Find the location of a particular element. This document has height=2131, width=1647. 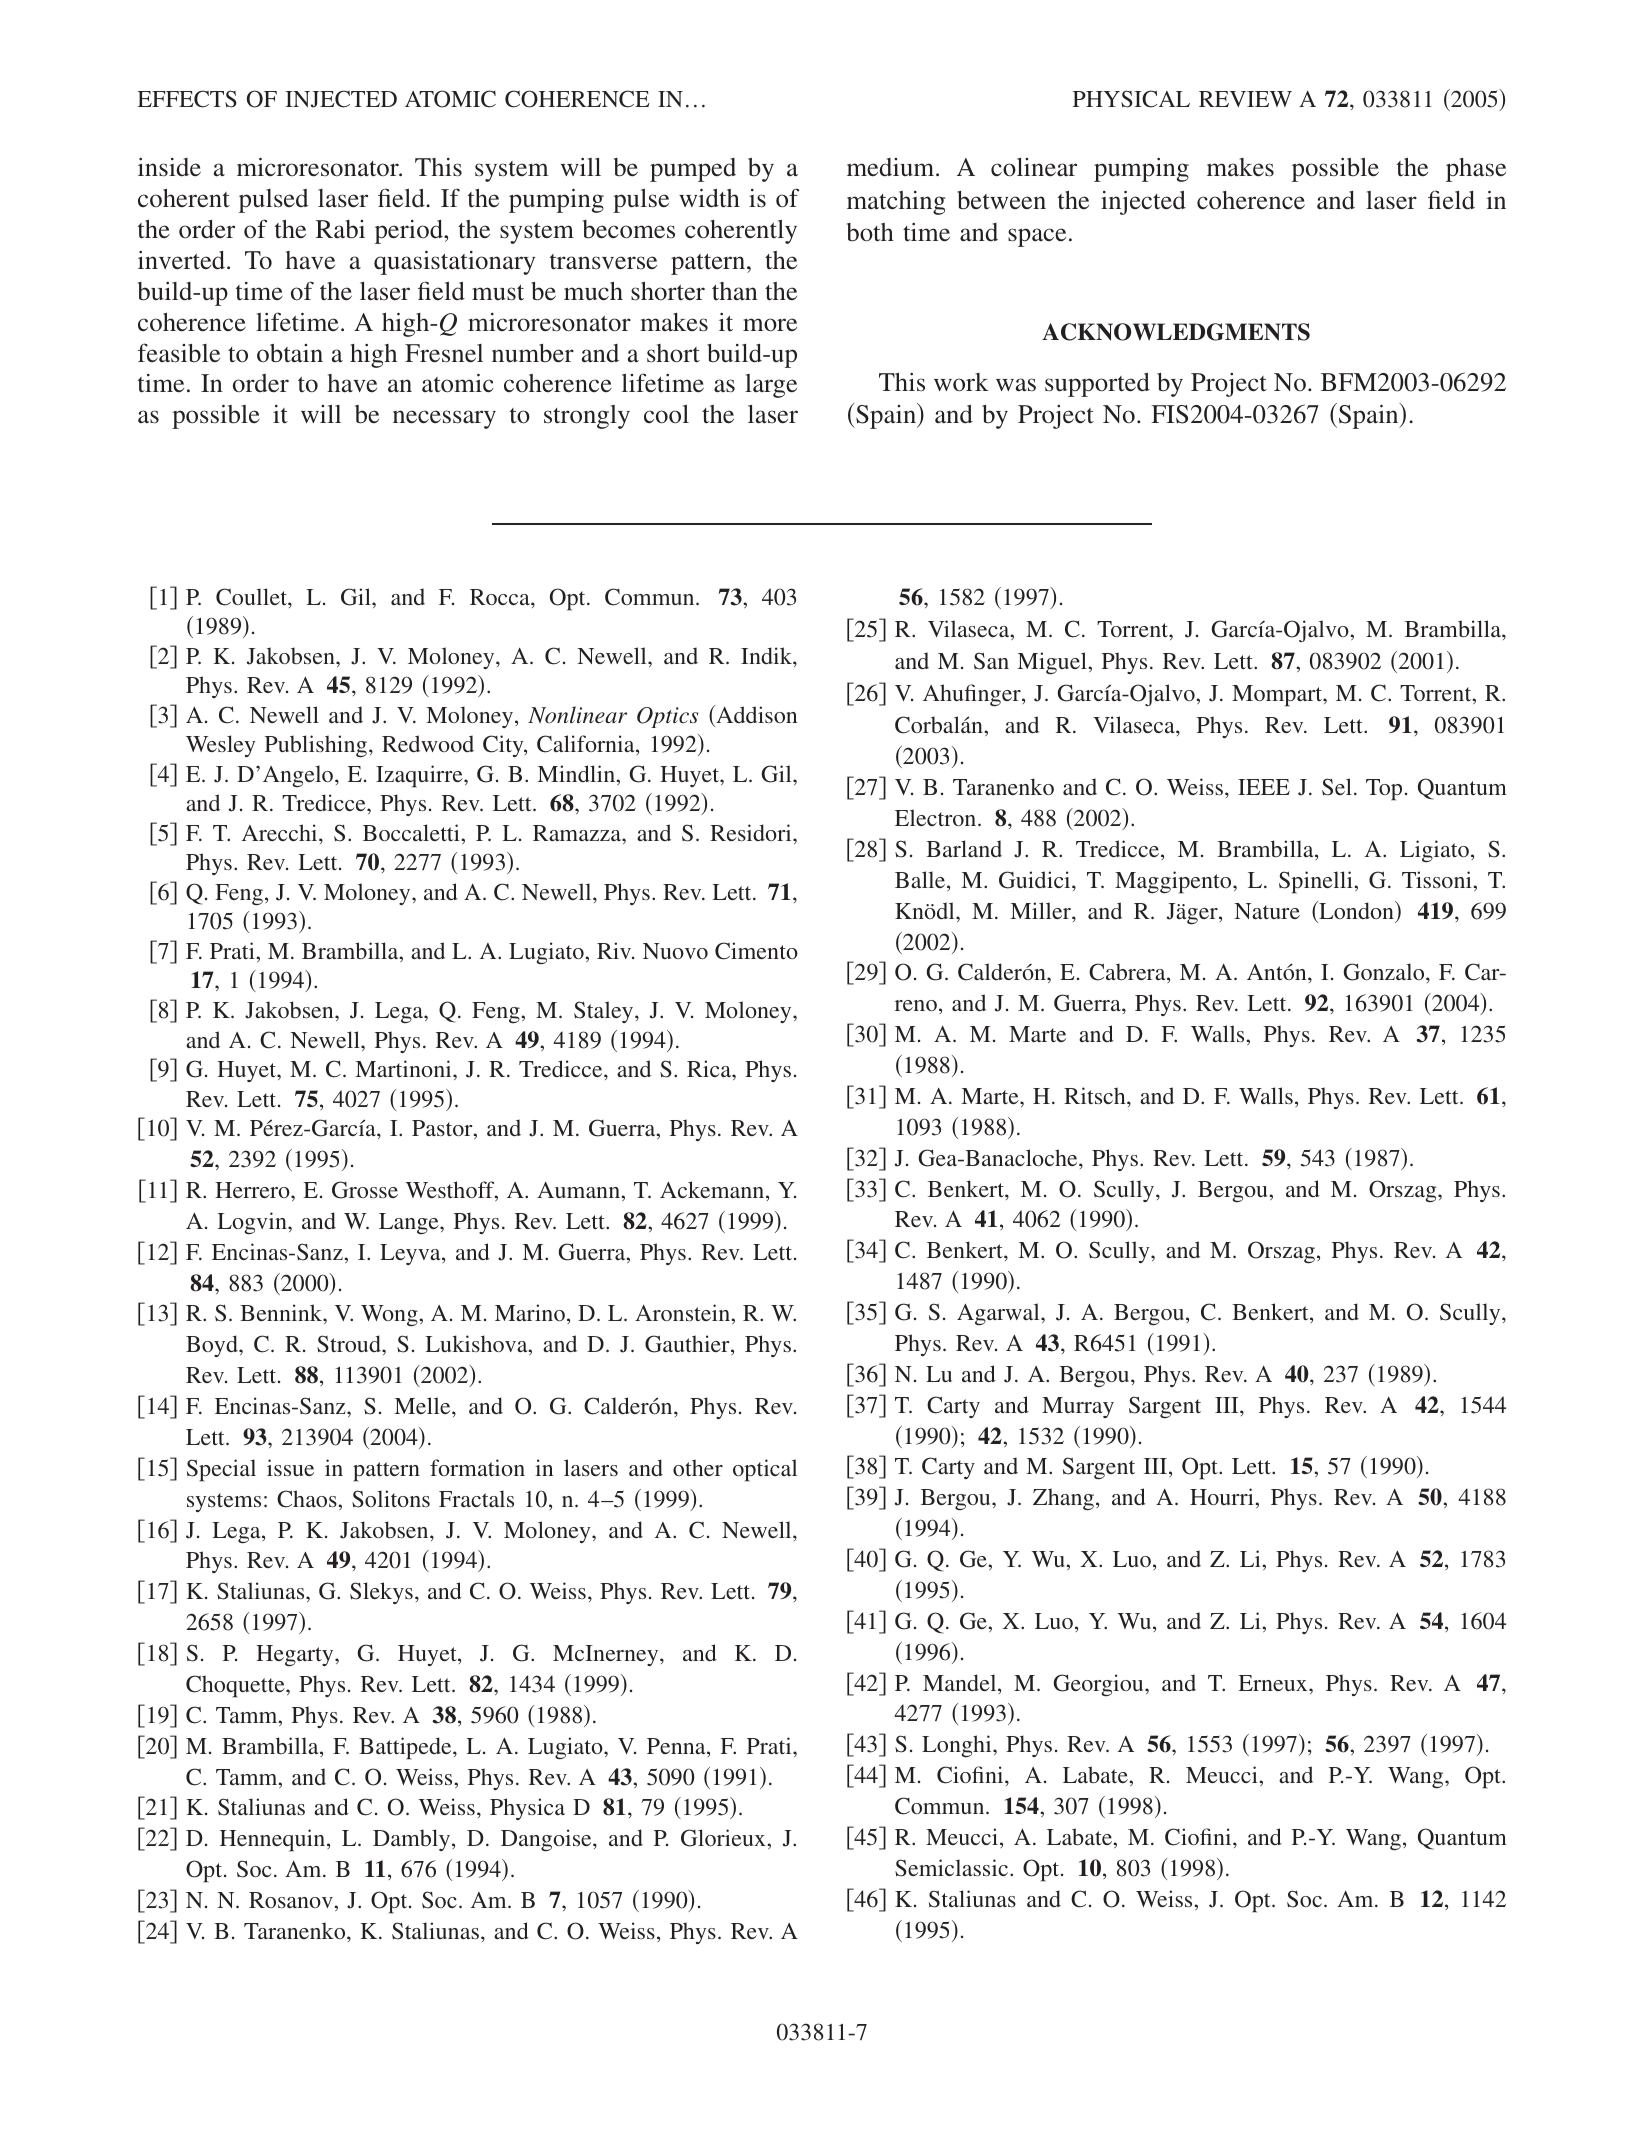

Rabi is located at coordinates (340, 229).
